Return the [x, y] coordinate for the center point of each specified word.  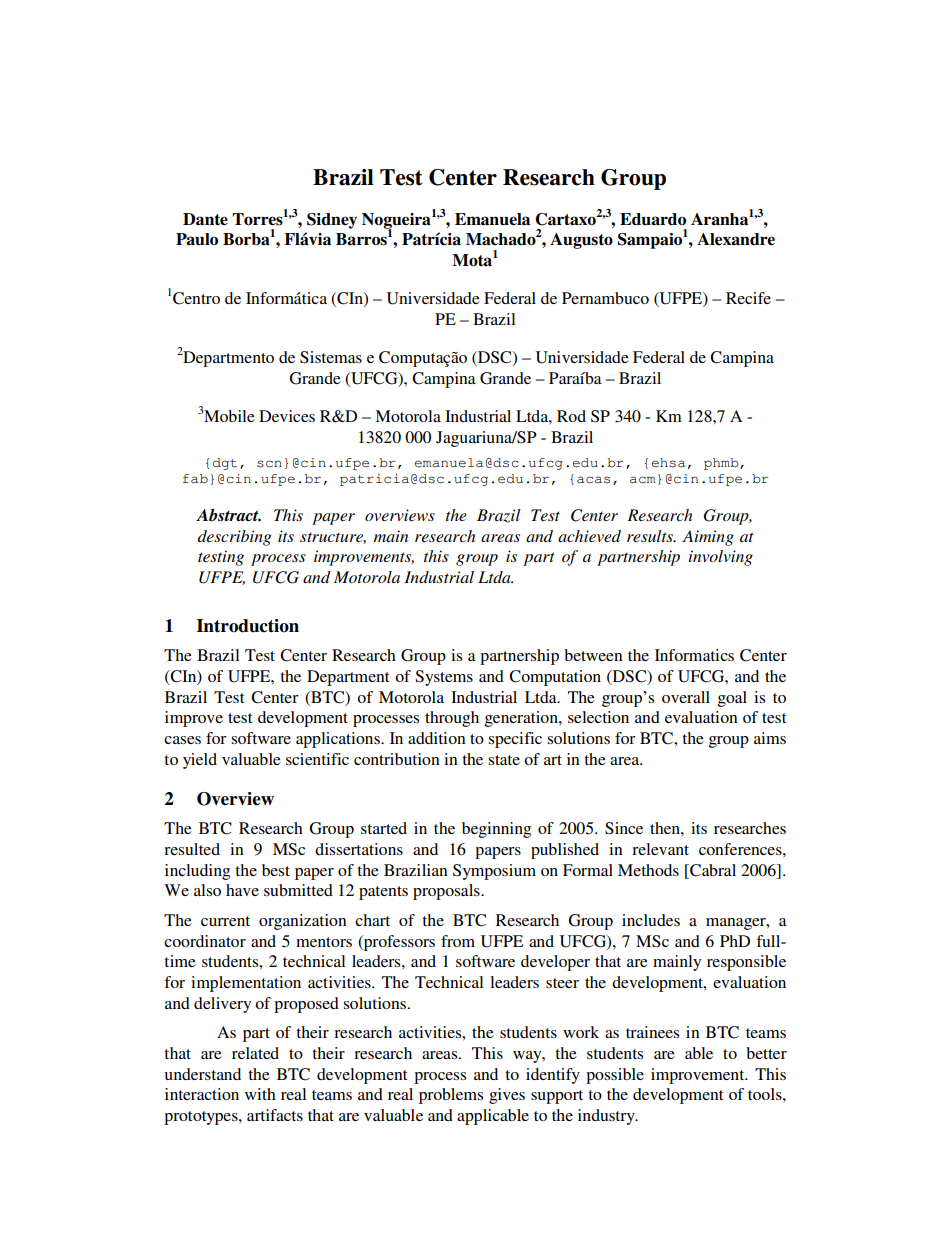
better [766, 1053]
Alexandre [736, 239]
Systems [444, 678]
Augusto [581, 241]
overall [686, 697]
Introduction [248, 626]
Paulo [197, 239]
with [260, 1094]
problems [451, 1096]
